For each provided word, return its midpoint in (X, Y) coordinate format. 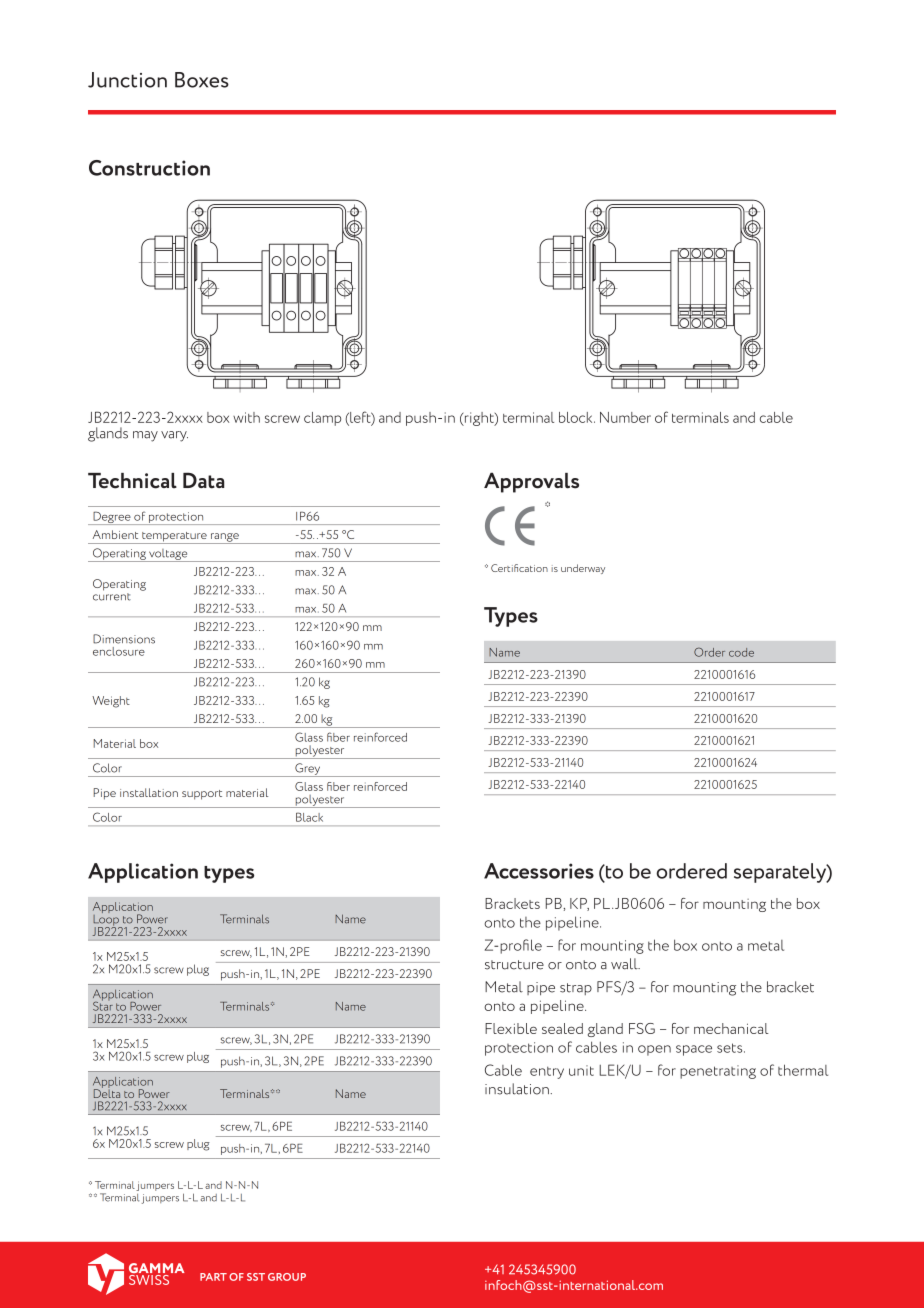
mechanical (731, 1028)
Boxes (202, 80)
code (741, 652)
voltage (168, 555)
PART (213, 1277)
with (246, 417)
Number (625, 417)
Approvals (531, 482)
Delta (107, 1092)
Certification (519, 568)
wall (625, 964)
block (577, 417)
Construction (149, 168)
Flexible (511, 1028)
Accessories (539, 871)
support (202, 795)
